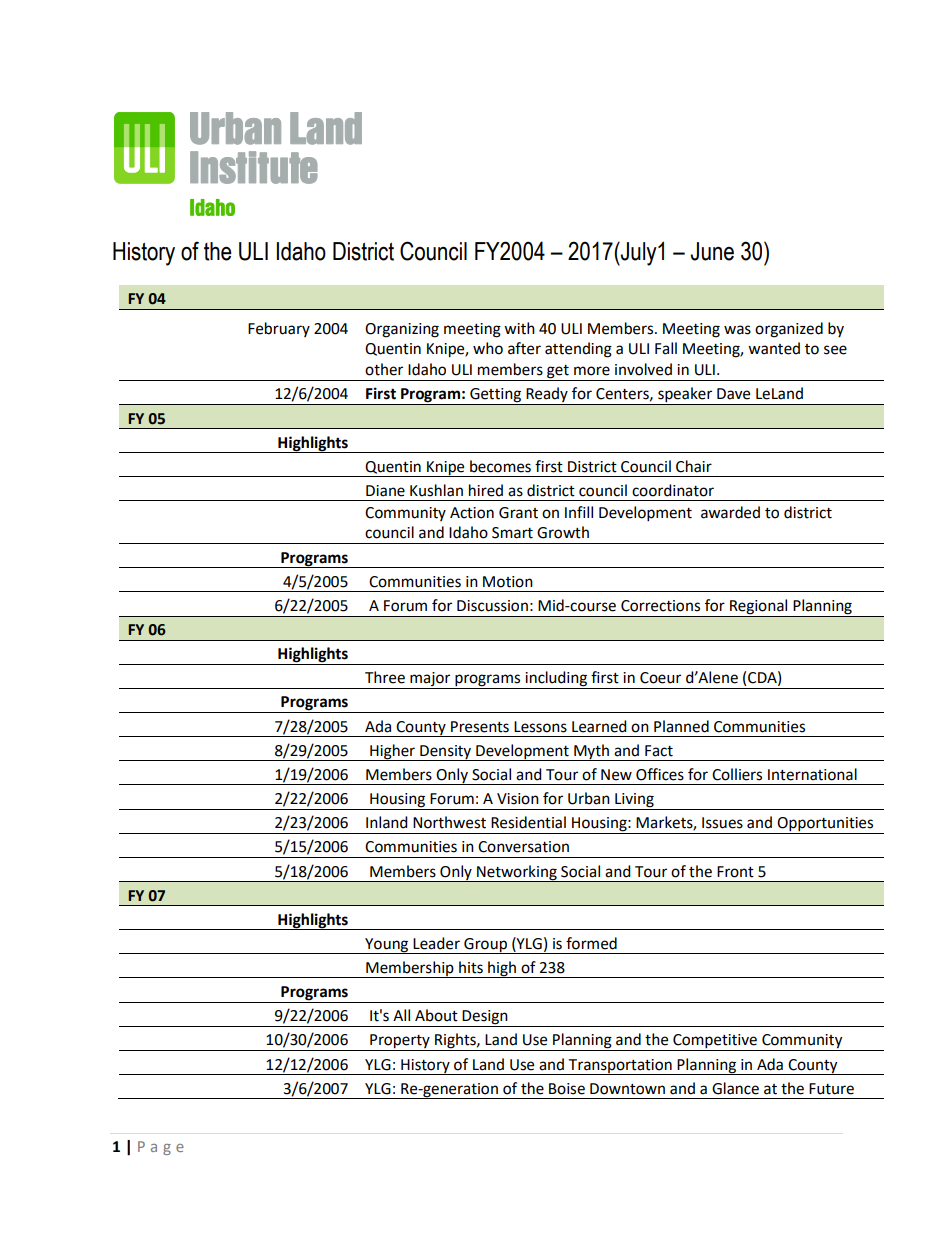 This document has height=1233, width=952. What do you see at coordinates (712, 251) in the document?
I see `June` at bounding box center [712, 251].
